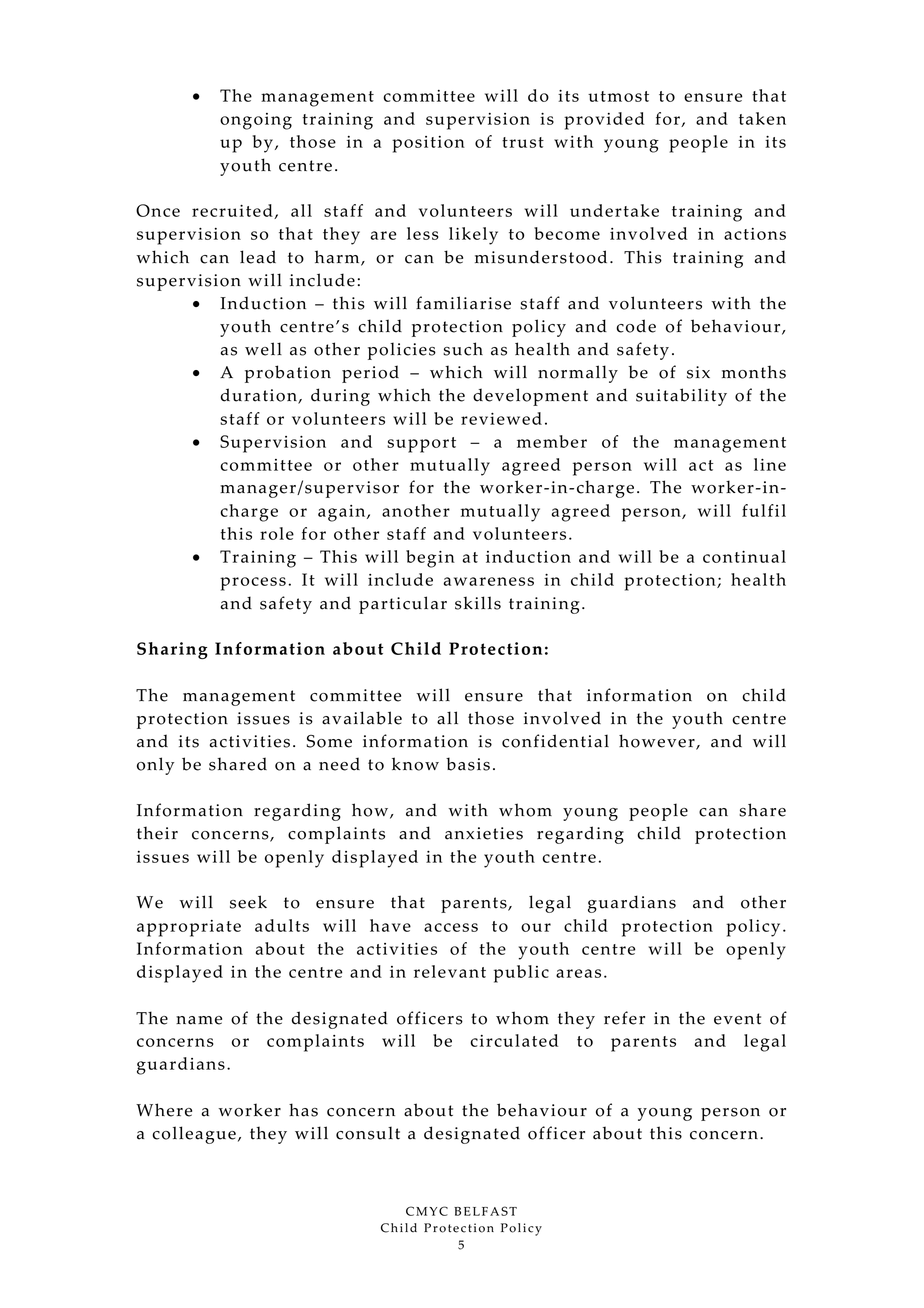 This page has width=924, height=1308. I want to click on line, so click(770, 464).
